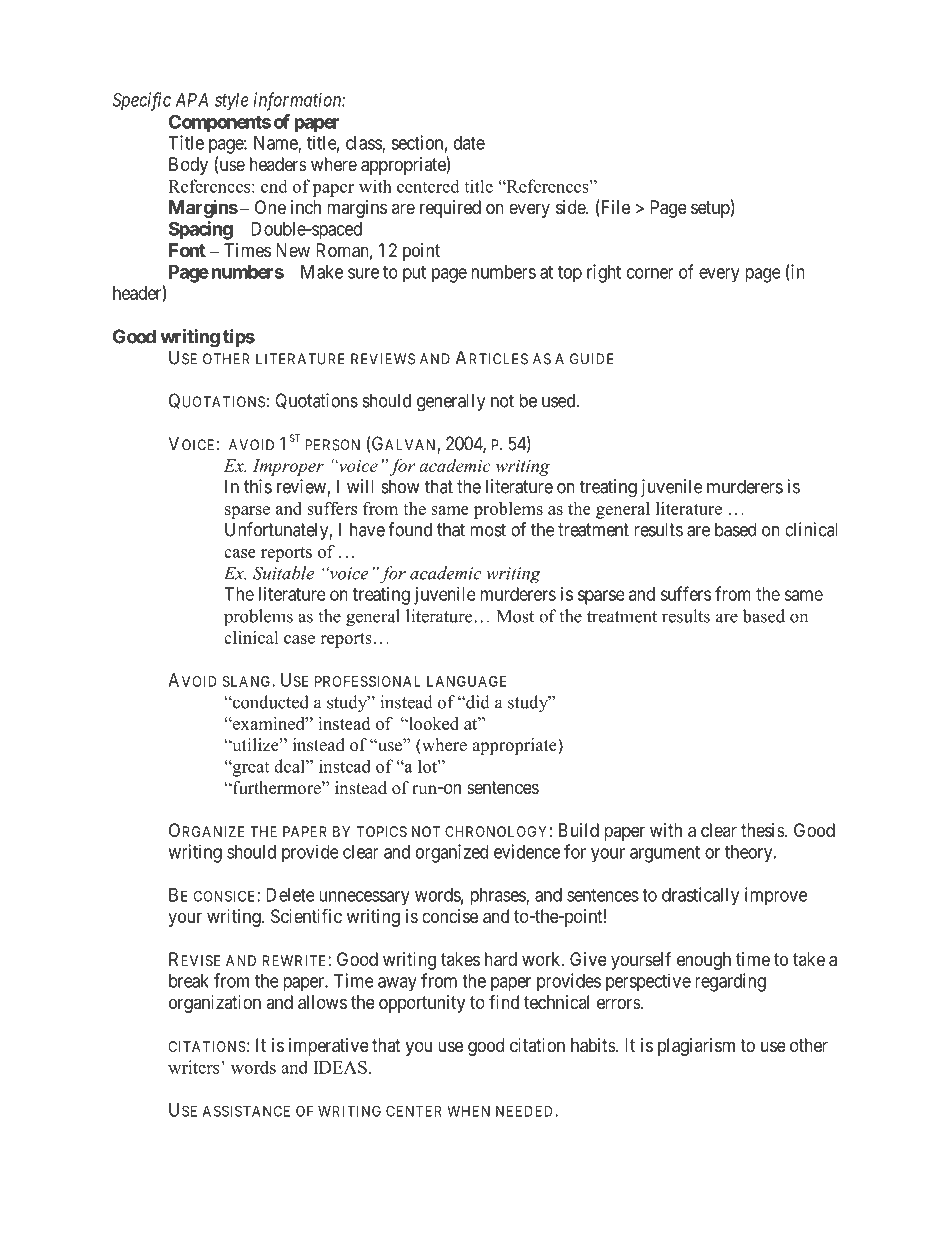 This document has height=1233, width=952. Describe the element at coordinates (414, 274) in the document. I see `put` at that location.
